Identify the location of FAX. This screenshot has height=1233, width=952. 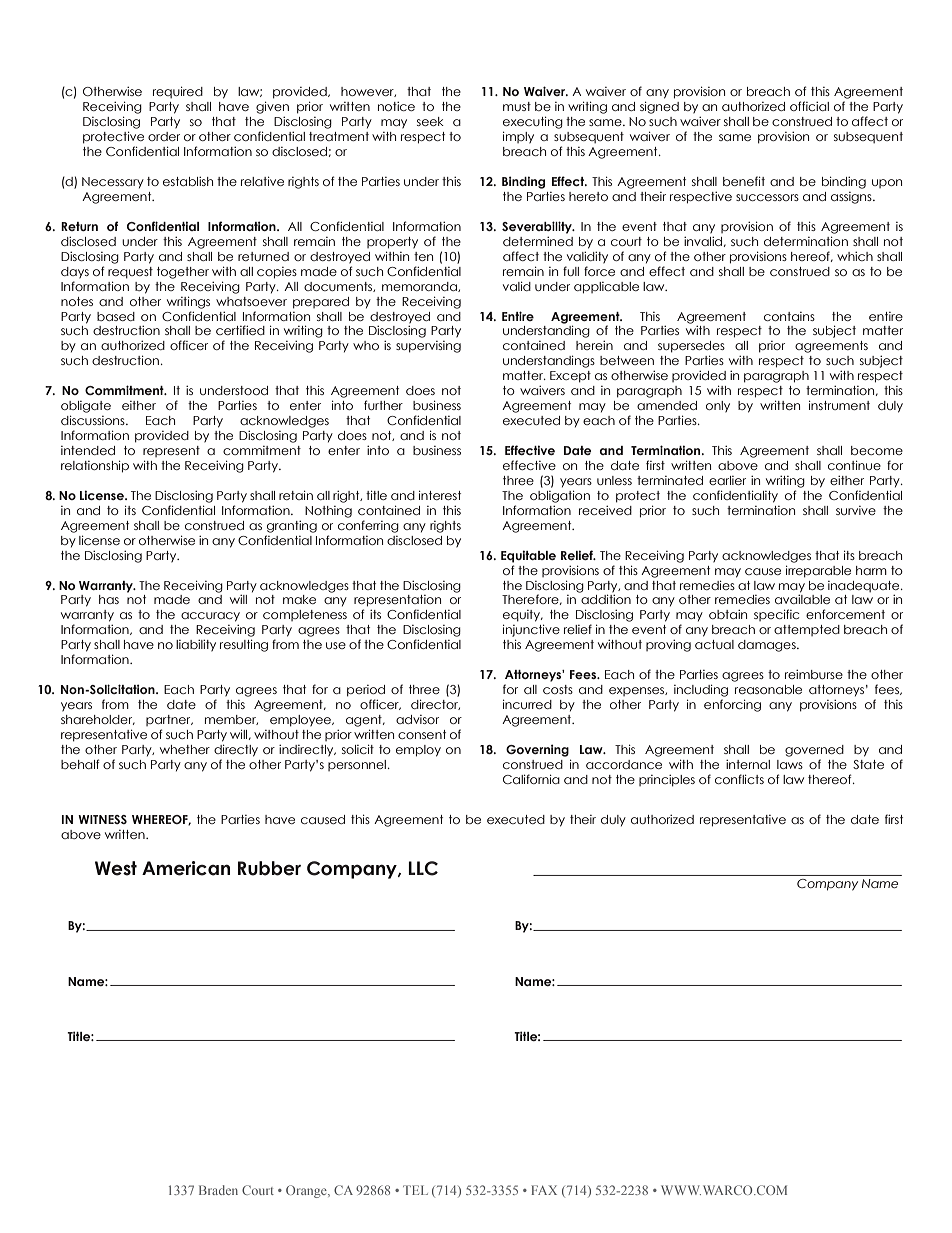
(544, 1190).
